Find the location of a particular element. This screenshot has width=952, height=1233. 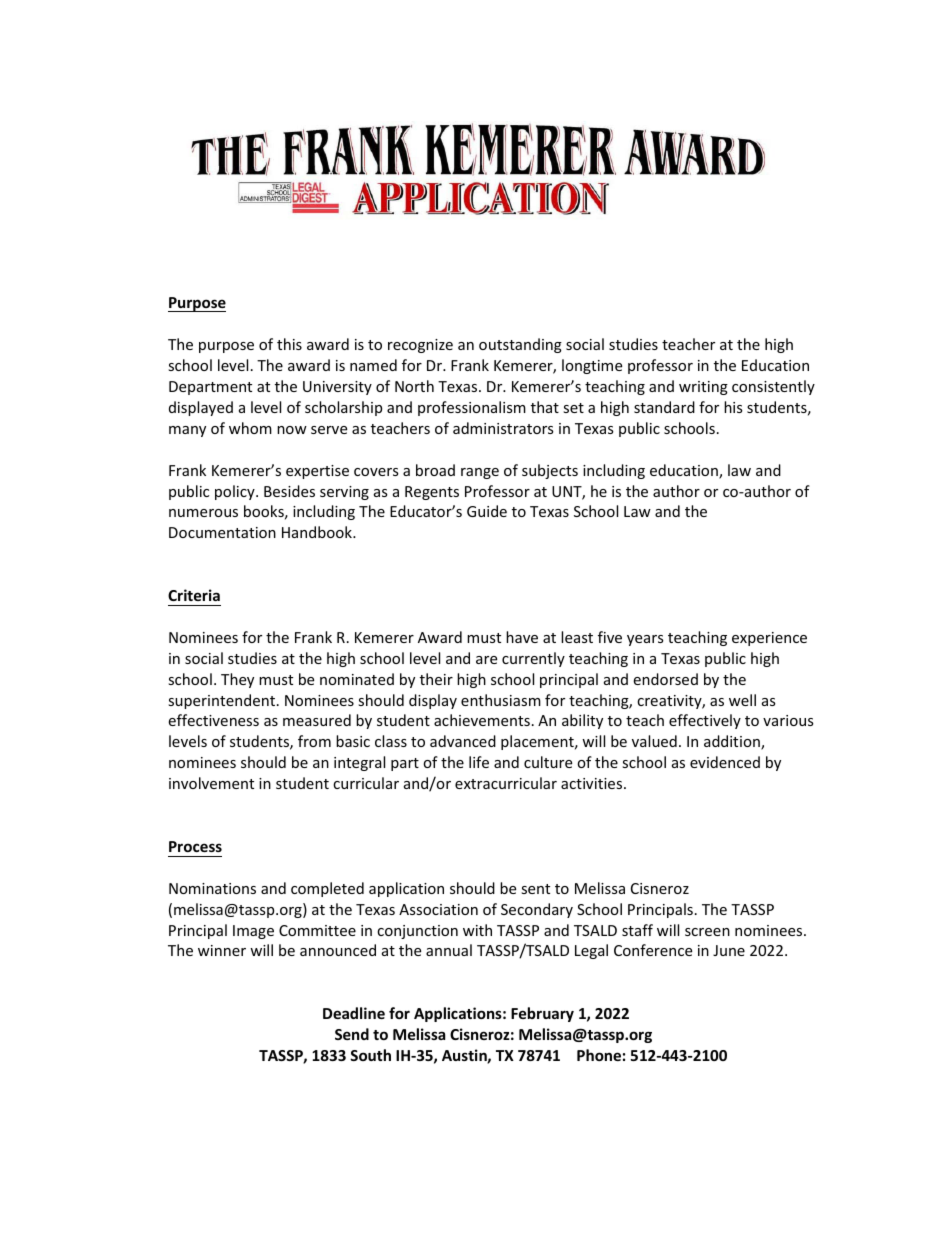

have is located at coordinates (522, 637).
